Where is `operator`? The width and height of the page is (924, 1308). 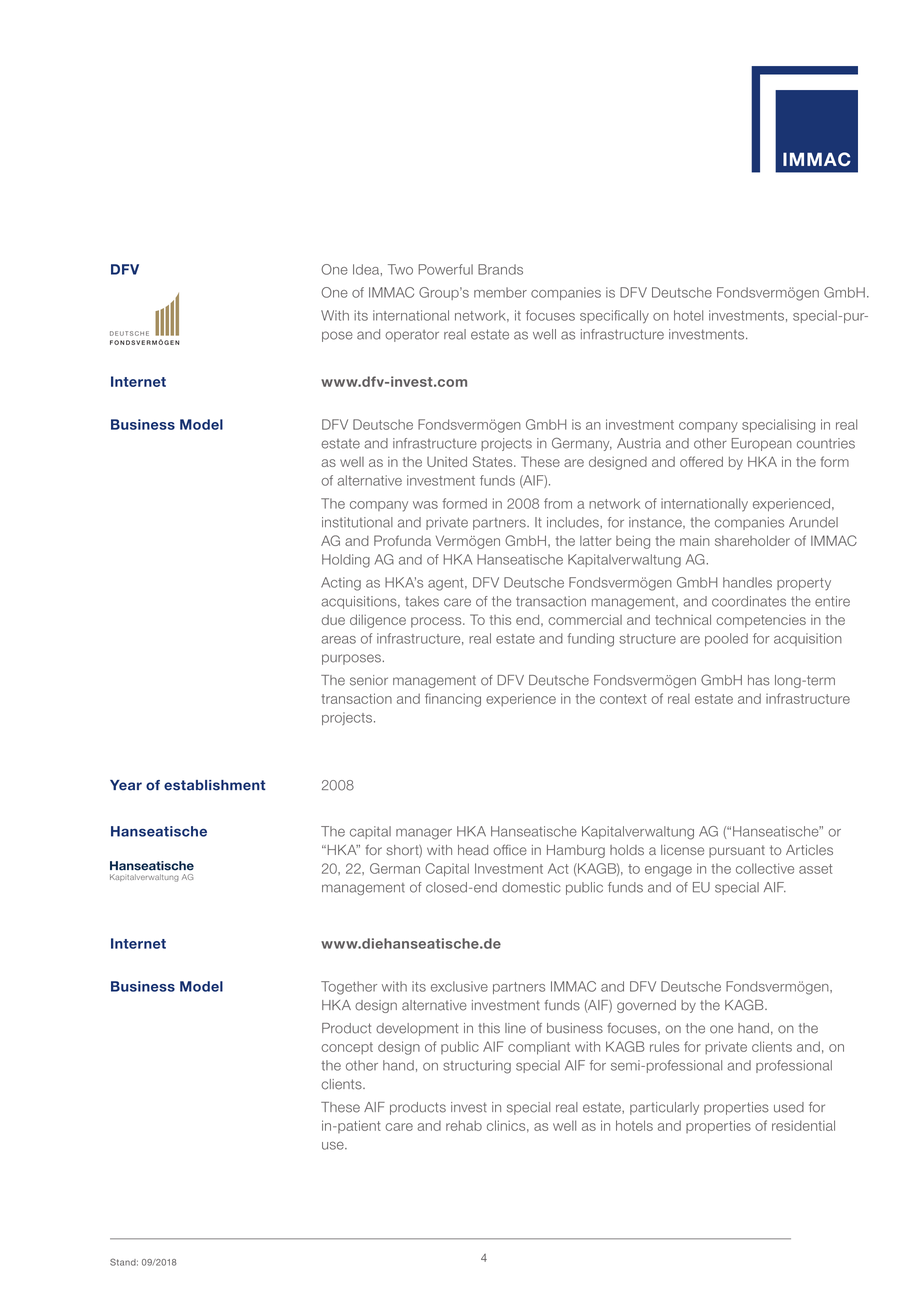 operator is located at coordinates (412, 336).
